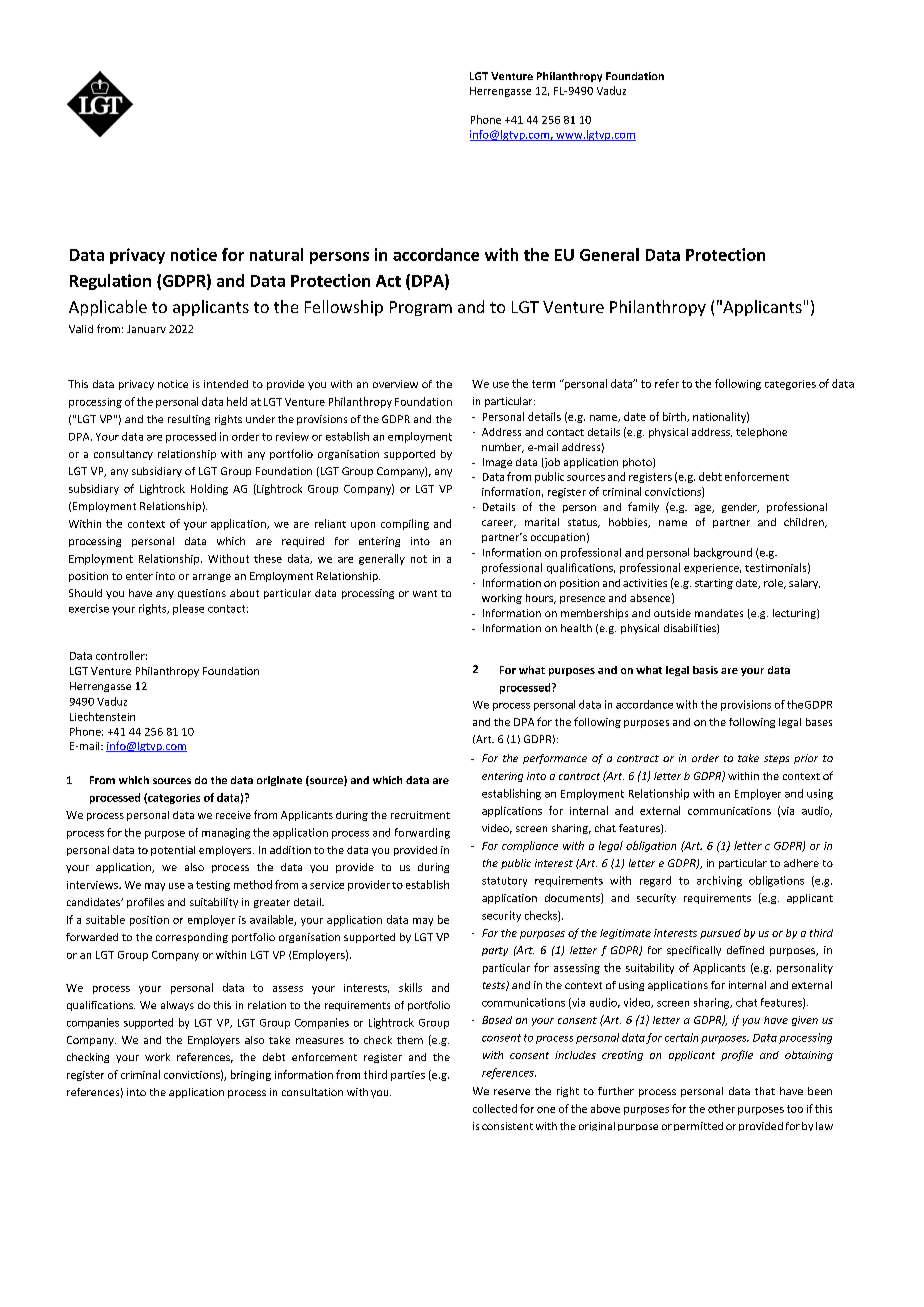 This document has width=924, height=1307. What do you see at coordinates (675, 417) in the document?
I see `birth` at bounding box center [675, 417].
